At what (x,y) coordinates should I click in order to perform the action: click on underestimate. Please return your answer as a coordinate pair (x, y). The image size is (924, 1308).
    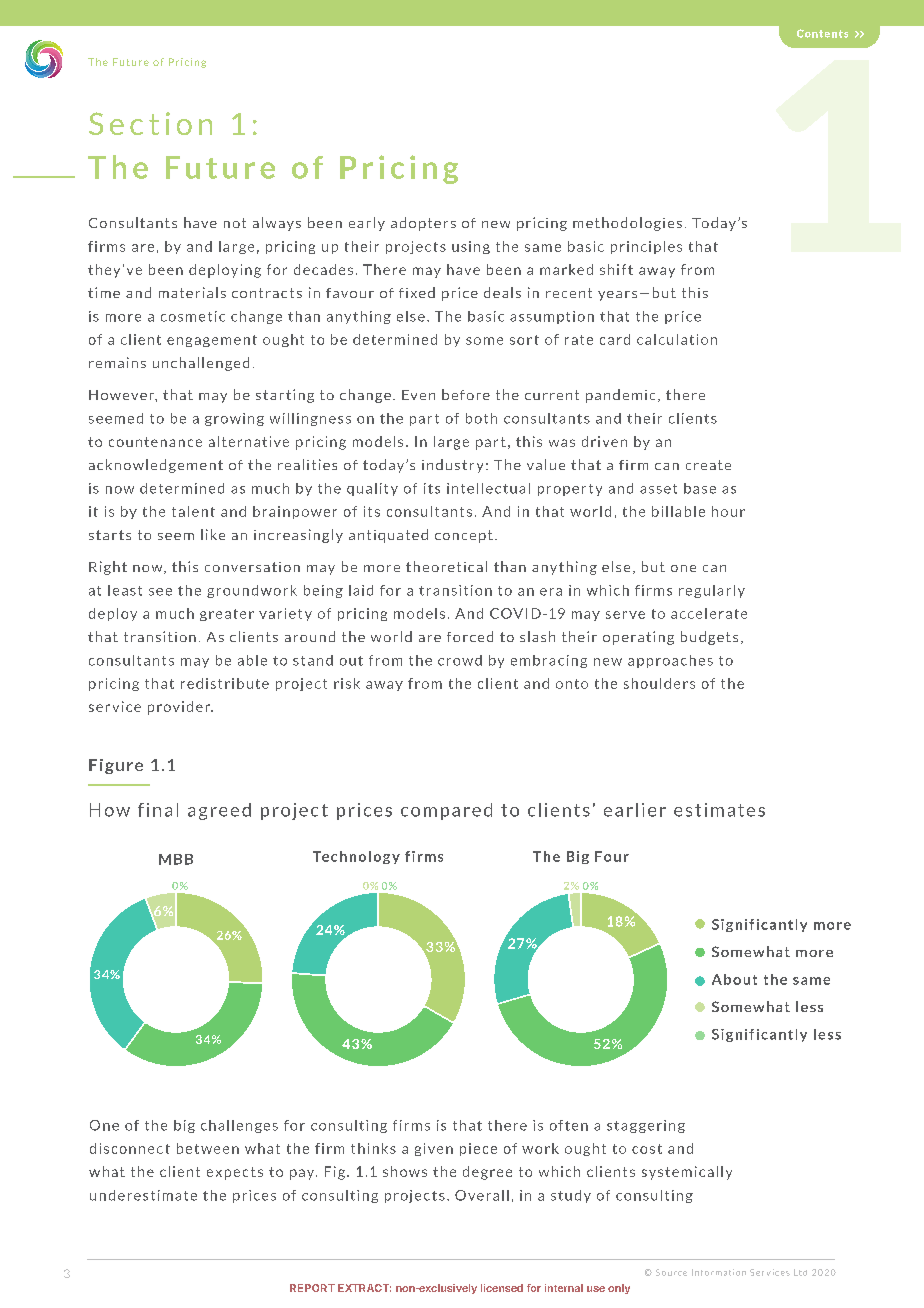
    Looking at the image, I should click on (143, 1195).
